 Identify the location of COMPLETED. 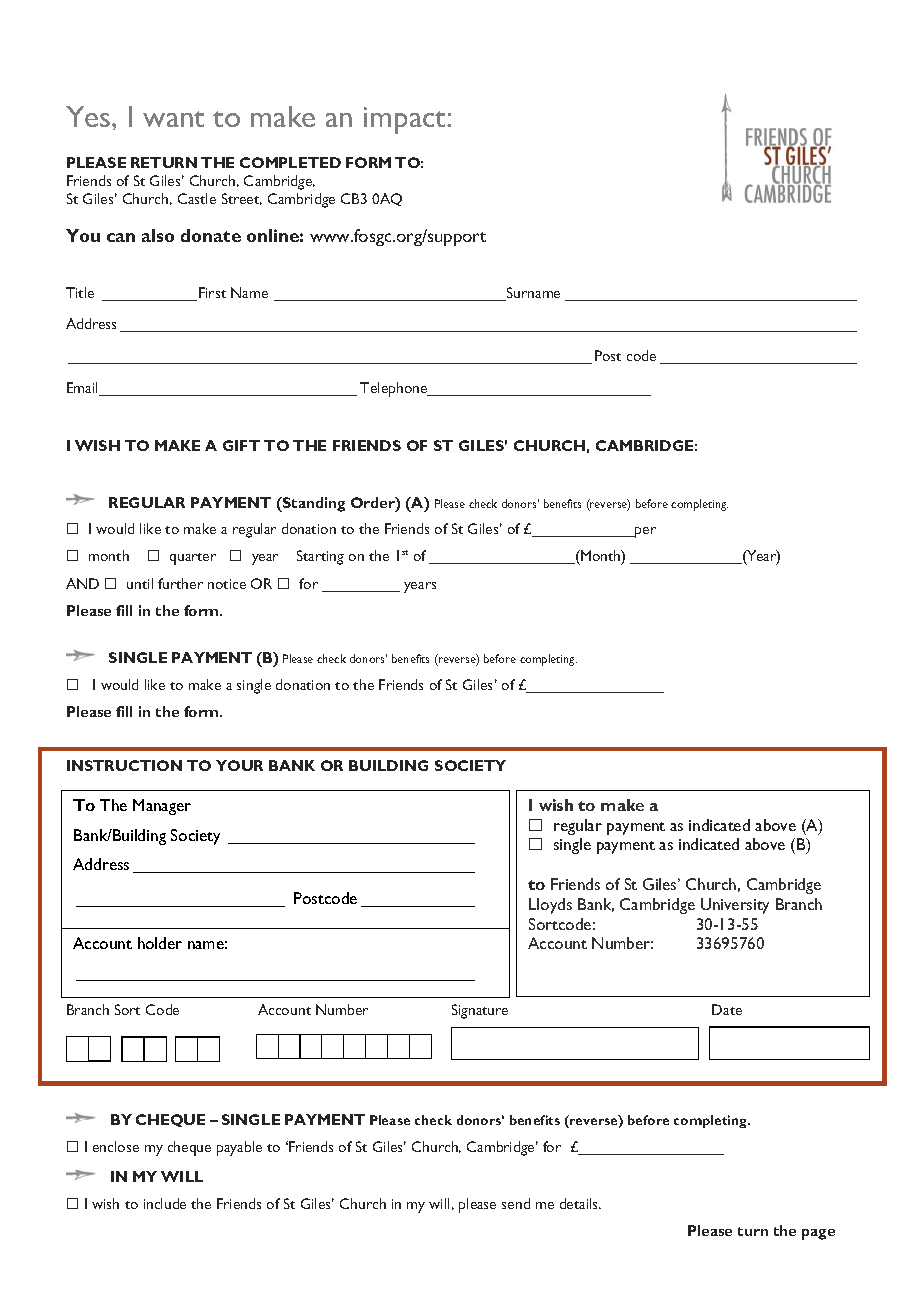
(290, 162).
